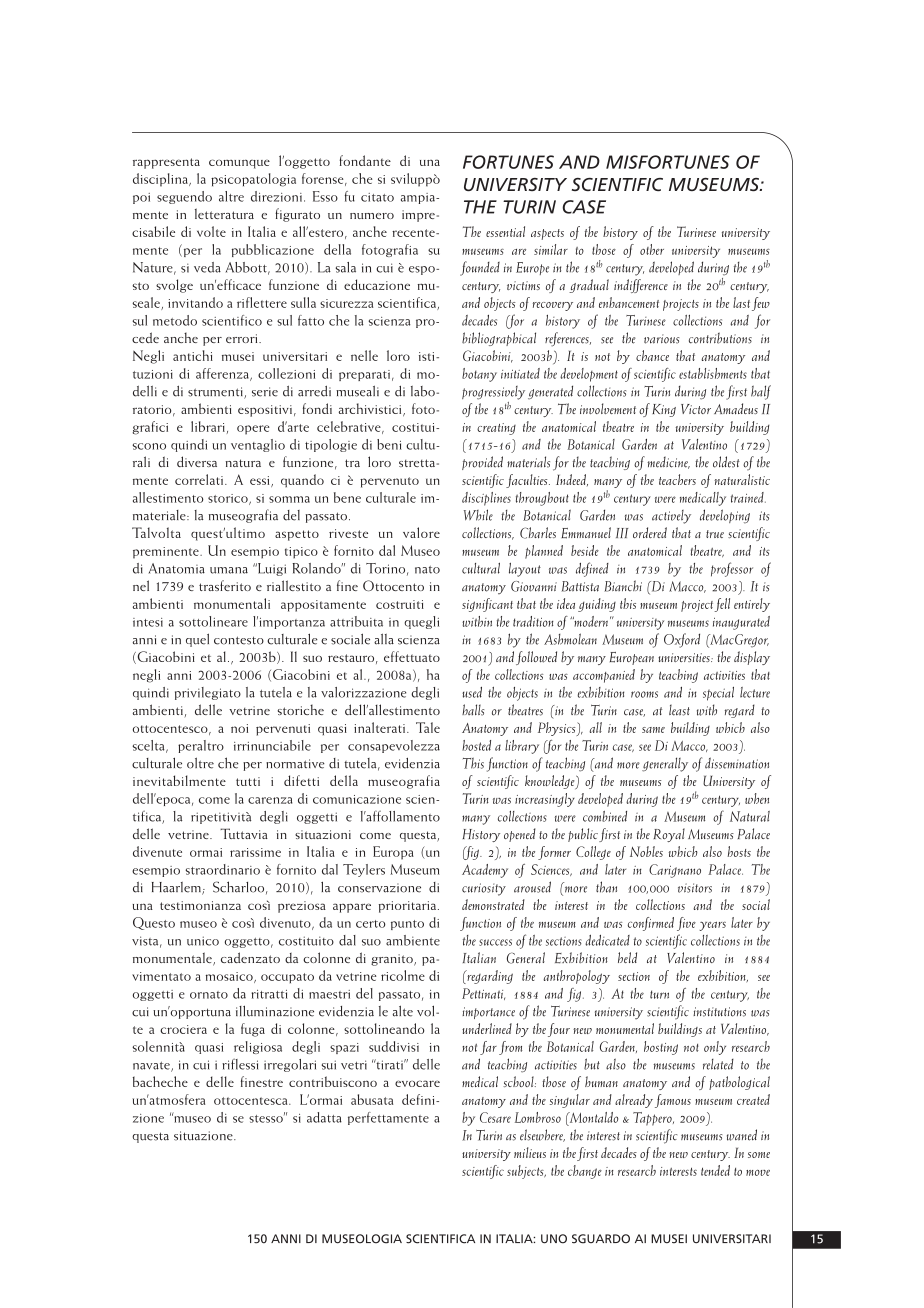  Describe the element at coordinates (329, 1065) in the screenshot. I see `sui` at that location.
